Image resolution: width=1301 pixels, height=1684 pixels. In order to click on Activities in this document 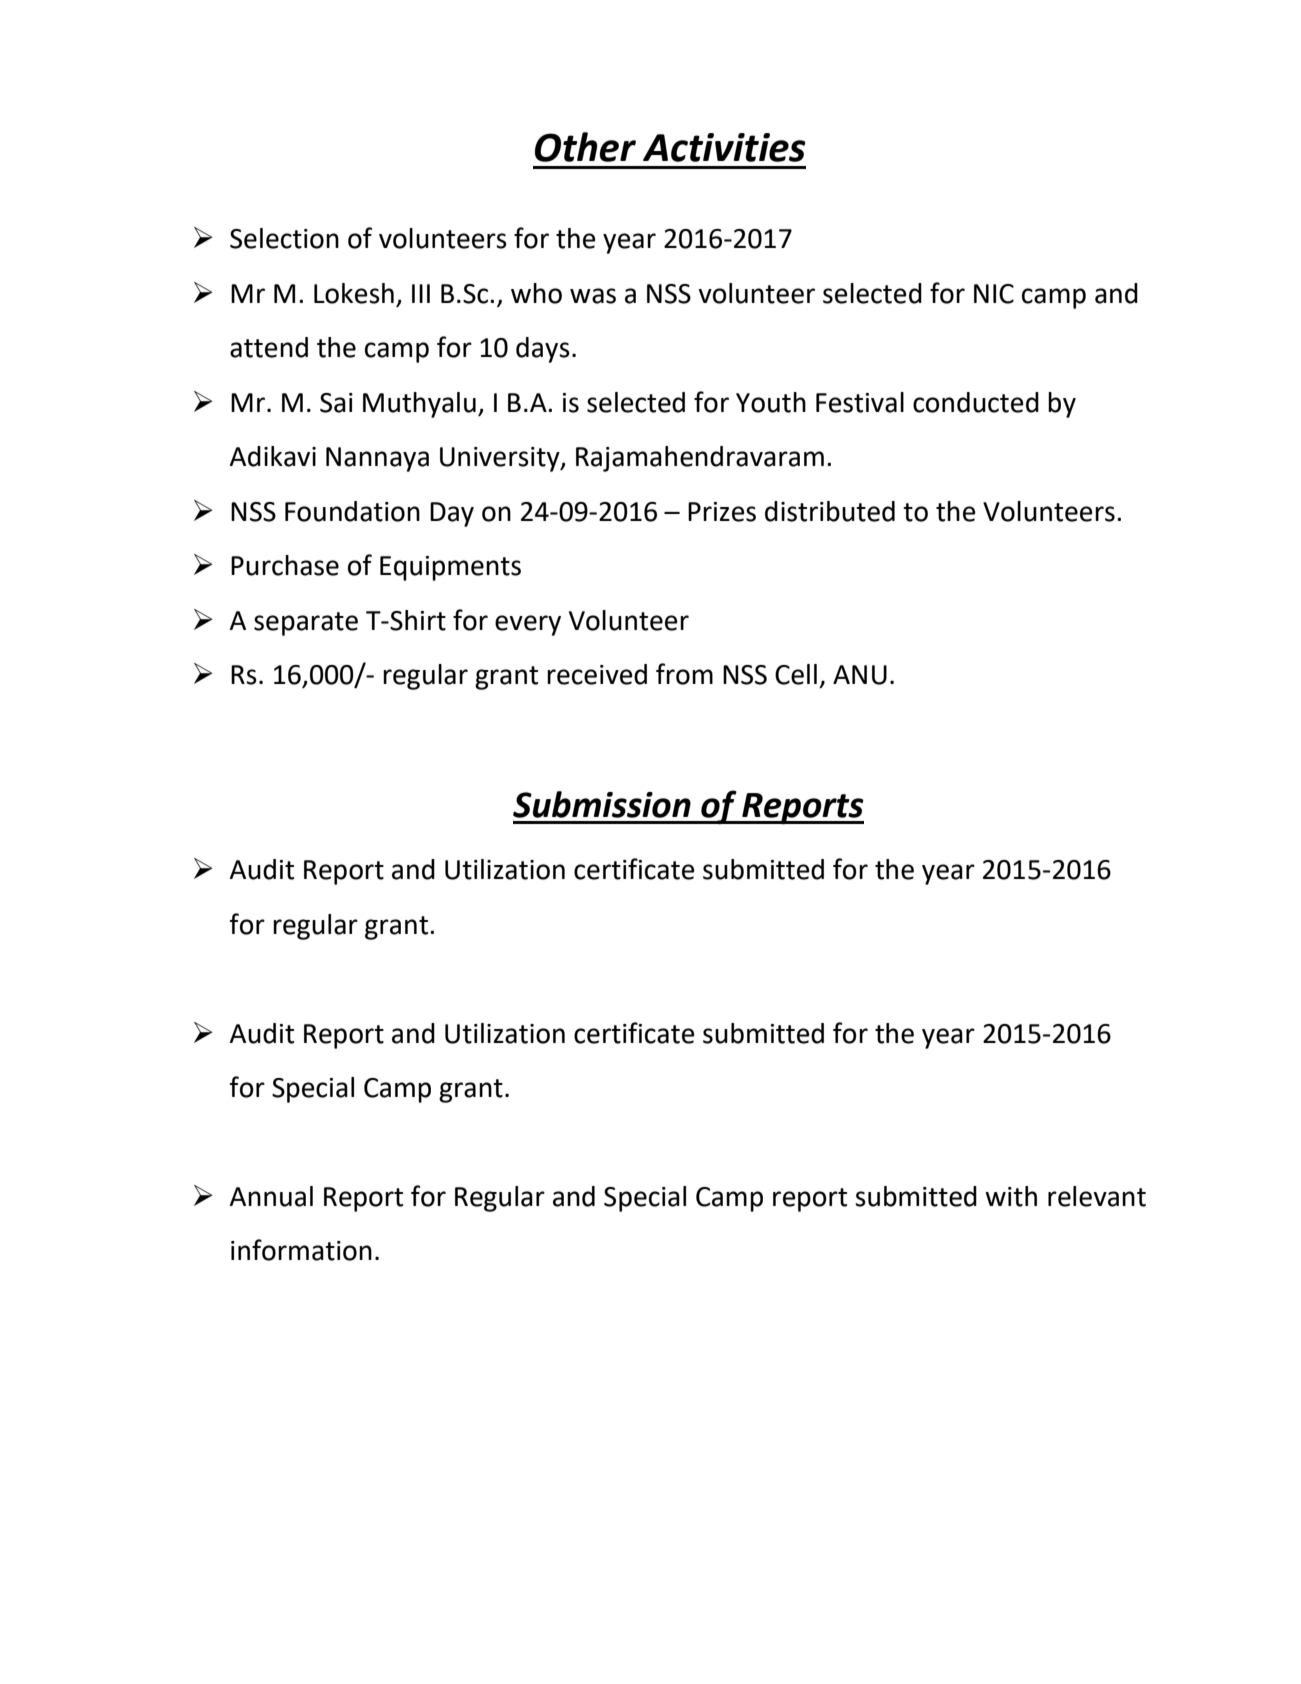, I will do `click(724, 147)`.
